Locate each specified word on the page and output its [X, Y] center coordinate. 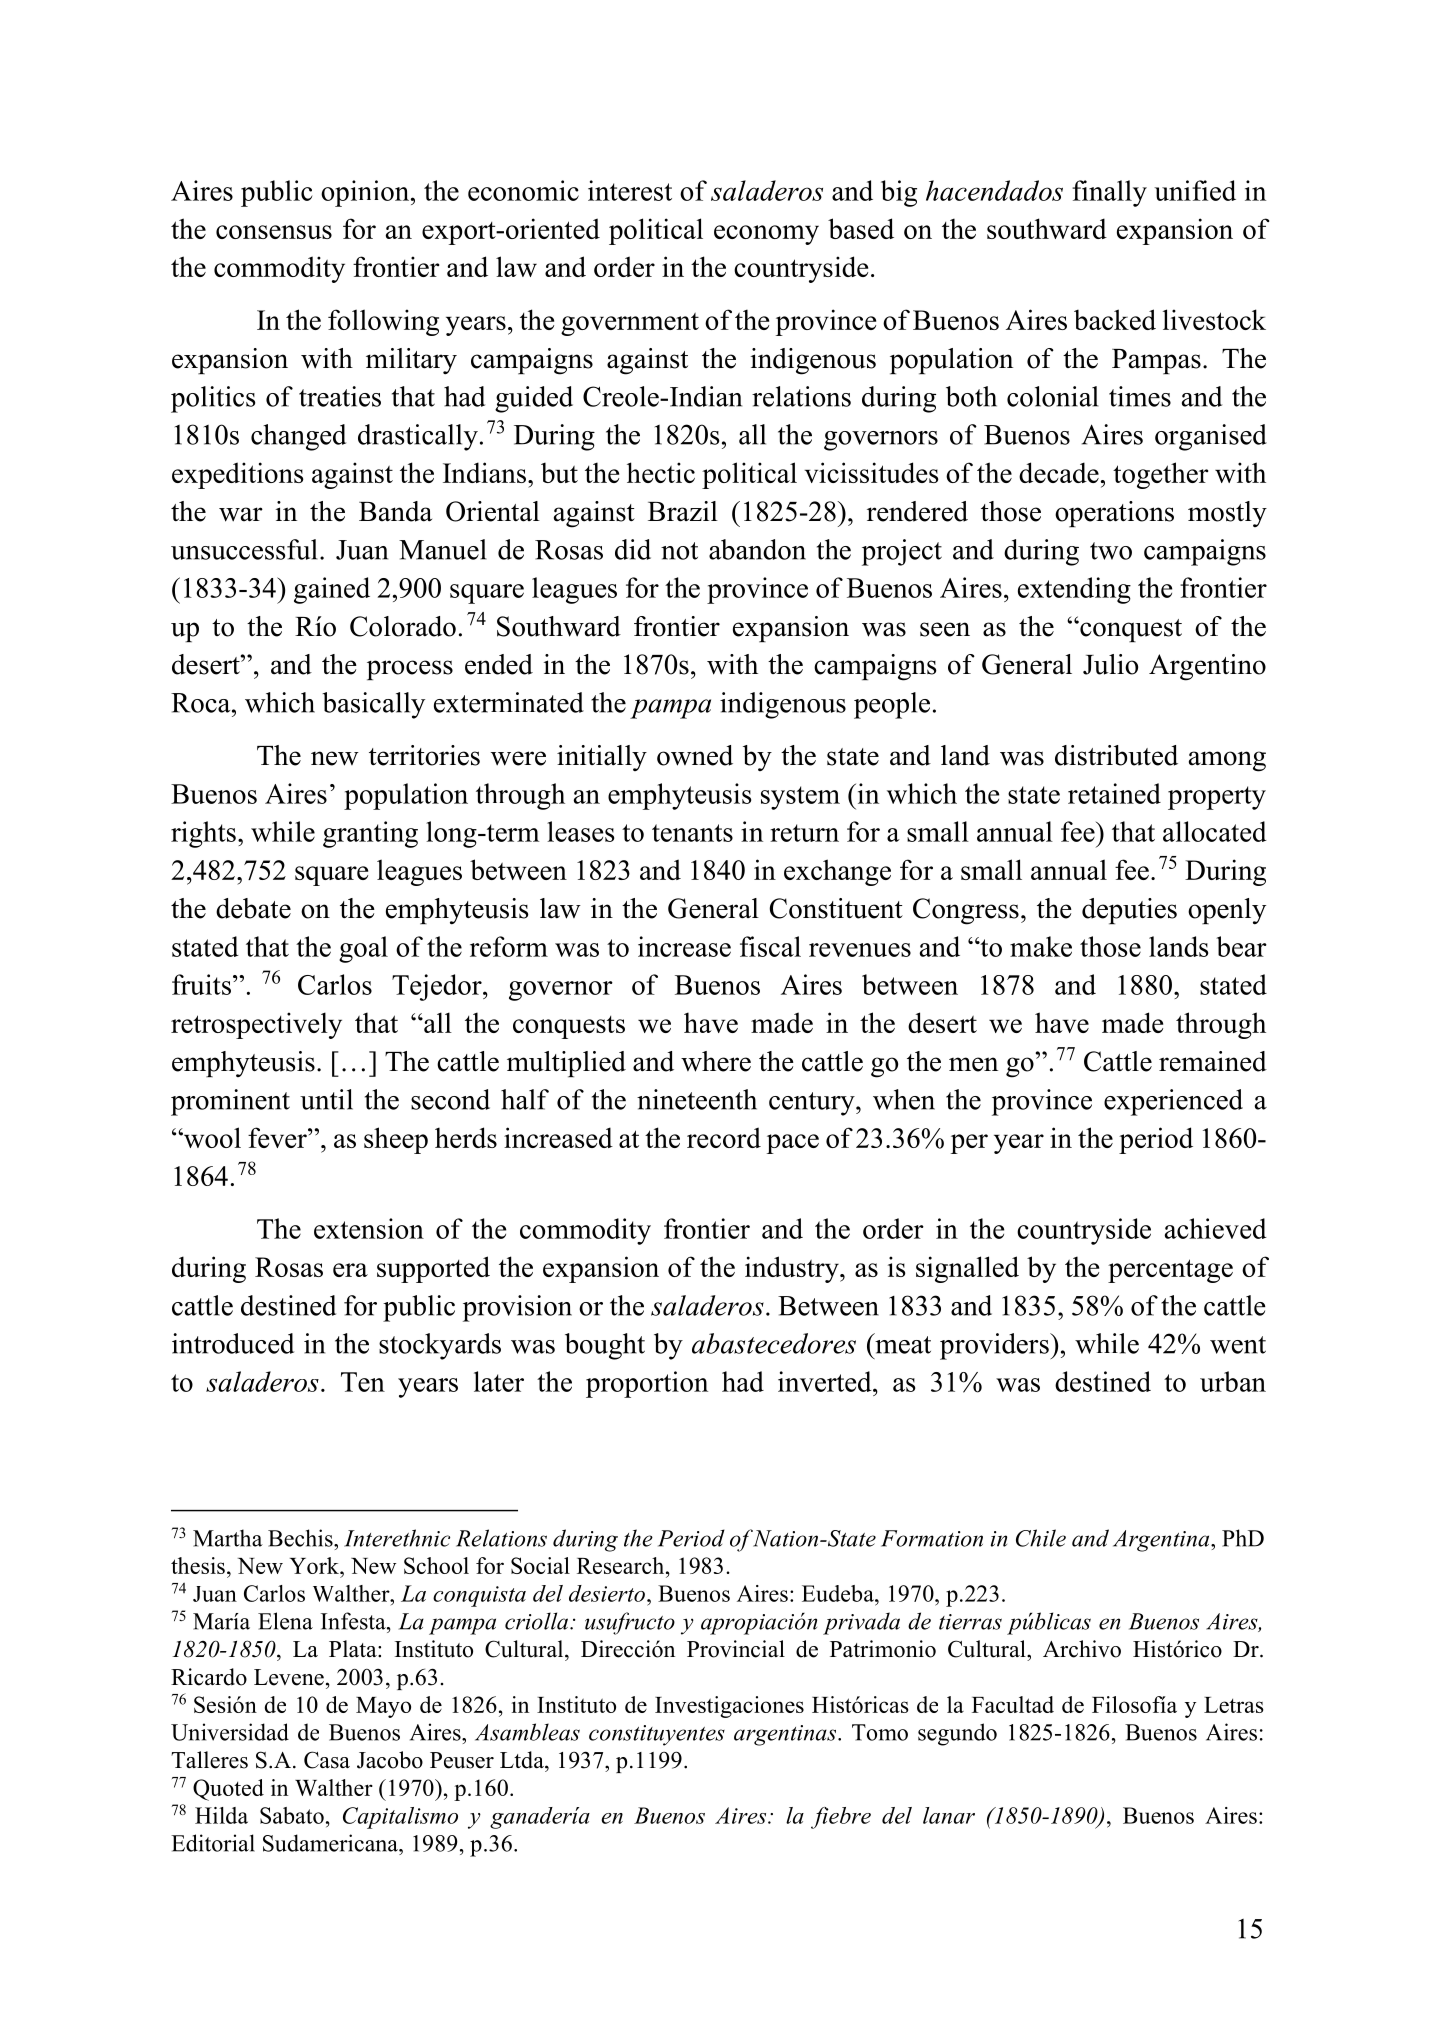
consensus [274, 232]
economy [766, 235]
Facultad [1013, 1704]
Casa [327, 1760]
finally [1109, 193]
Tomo [880, 1732]
